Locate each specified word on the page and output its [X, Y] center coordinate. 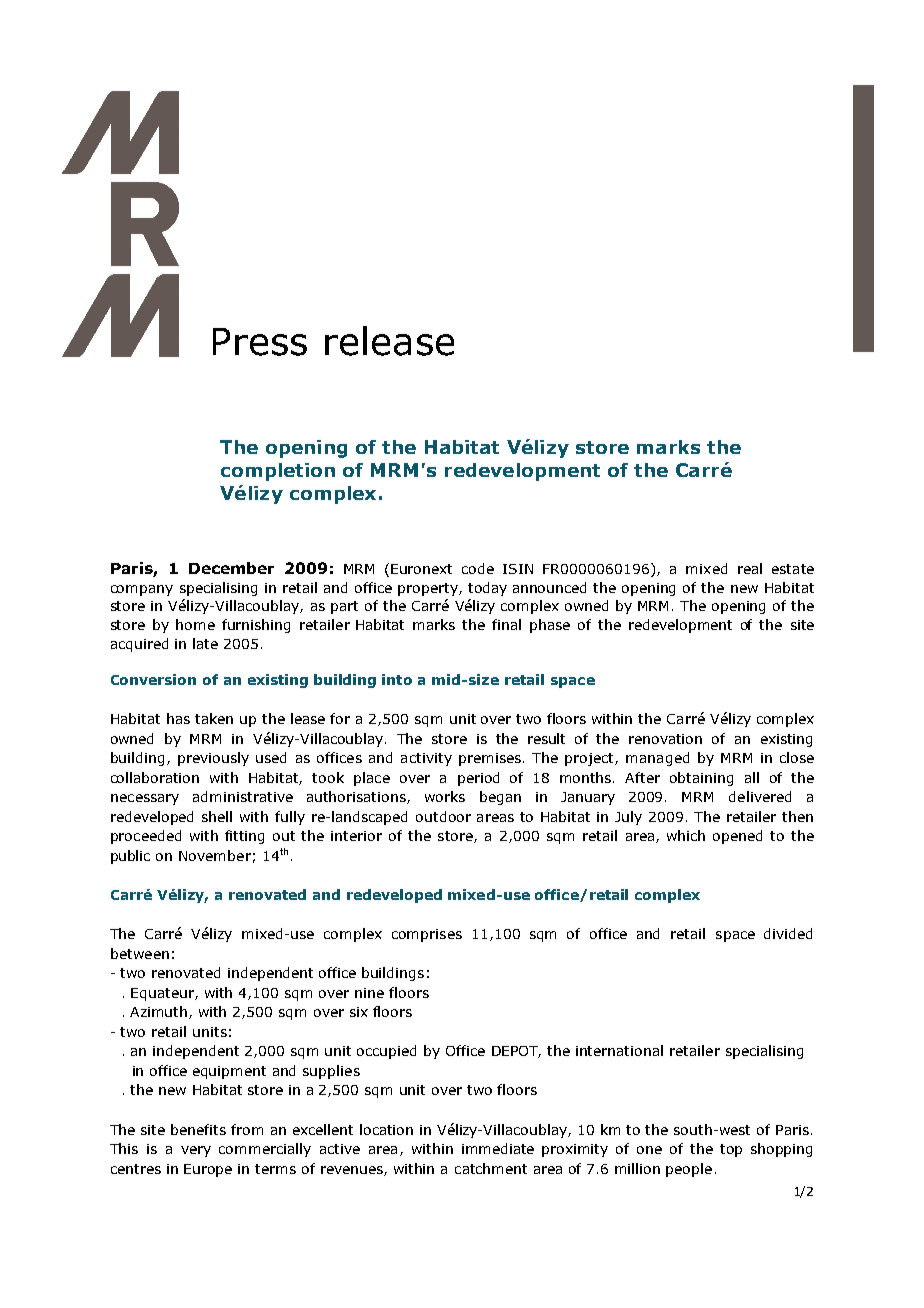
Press [260, 342]
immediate [498, 1148]
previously [213, 759]
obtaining [701, 779]
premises [490, 759]
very [196, 1151]
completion [278, 472]
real [750, 568]
